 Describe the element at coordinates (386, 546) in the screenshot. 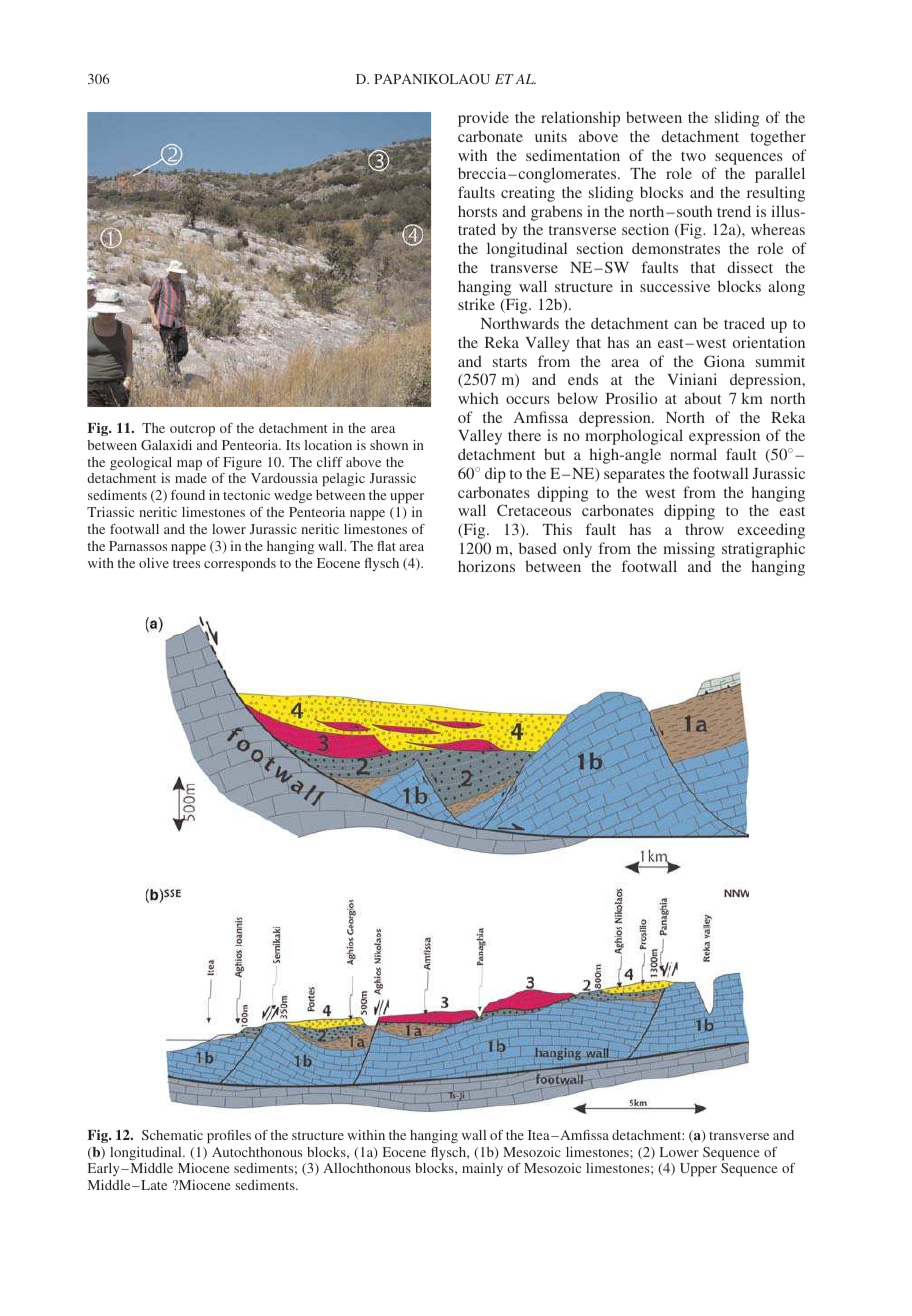

I see `flat` at that location.
